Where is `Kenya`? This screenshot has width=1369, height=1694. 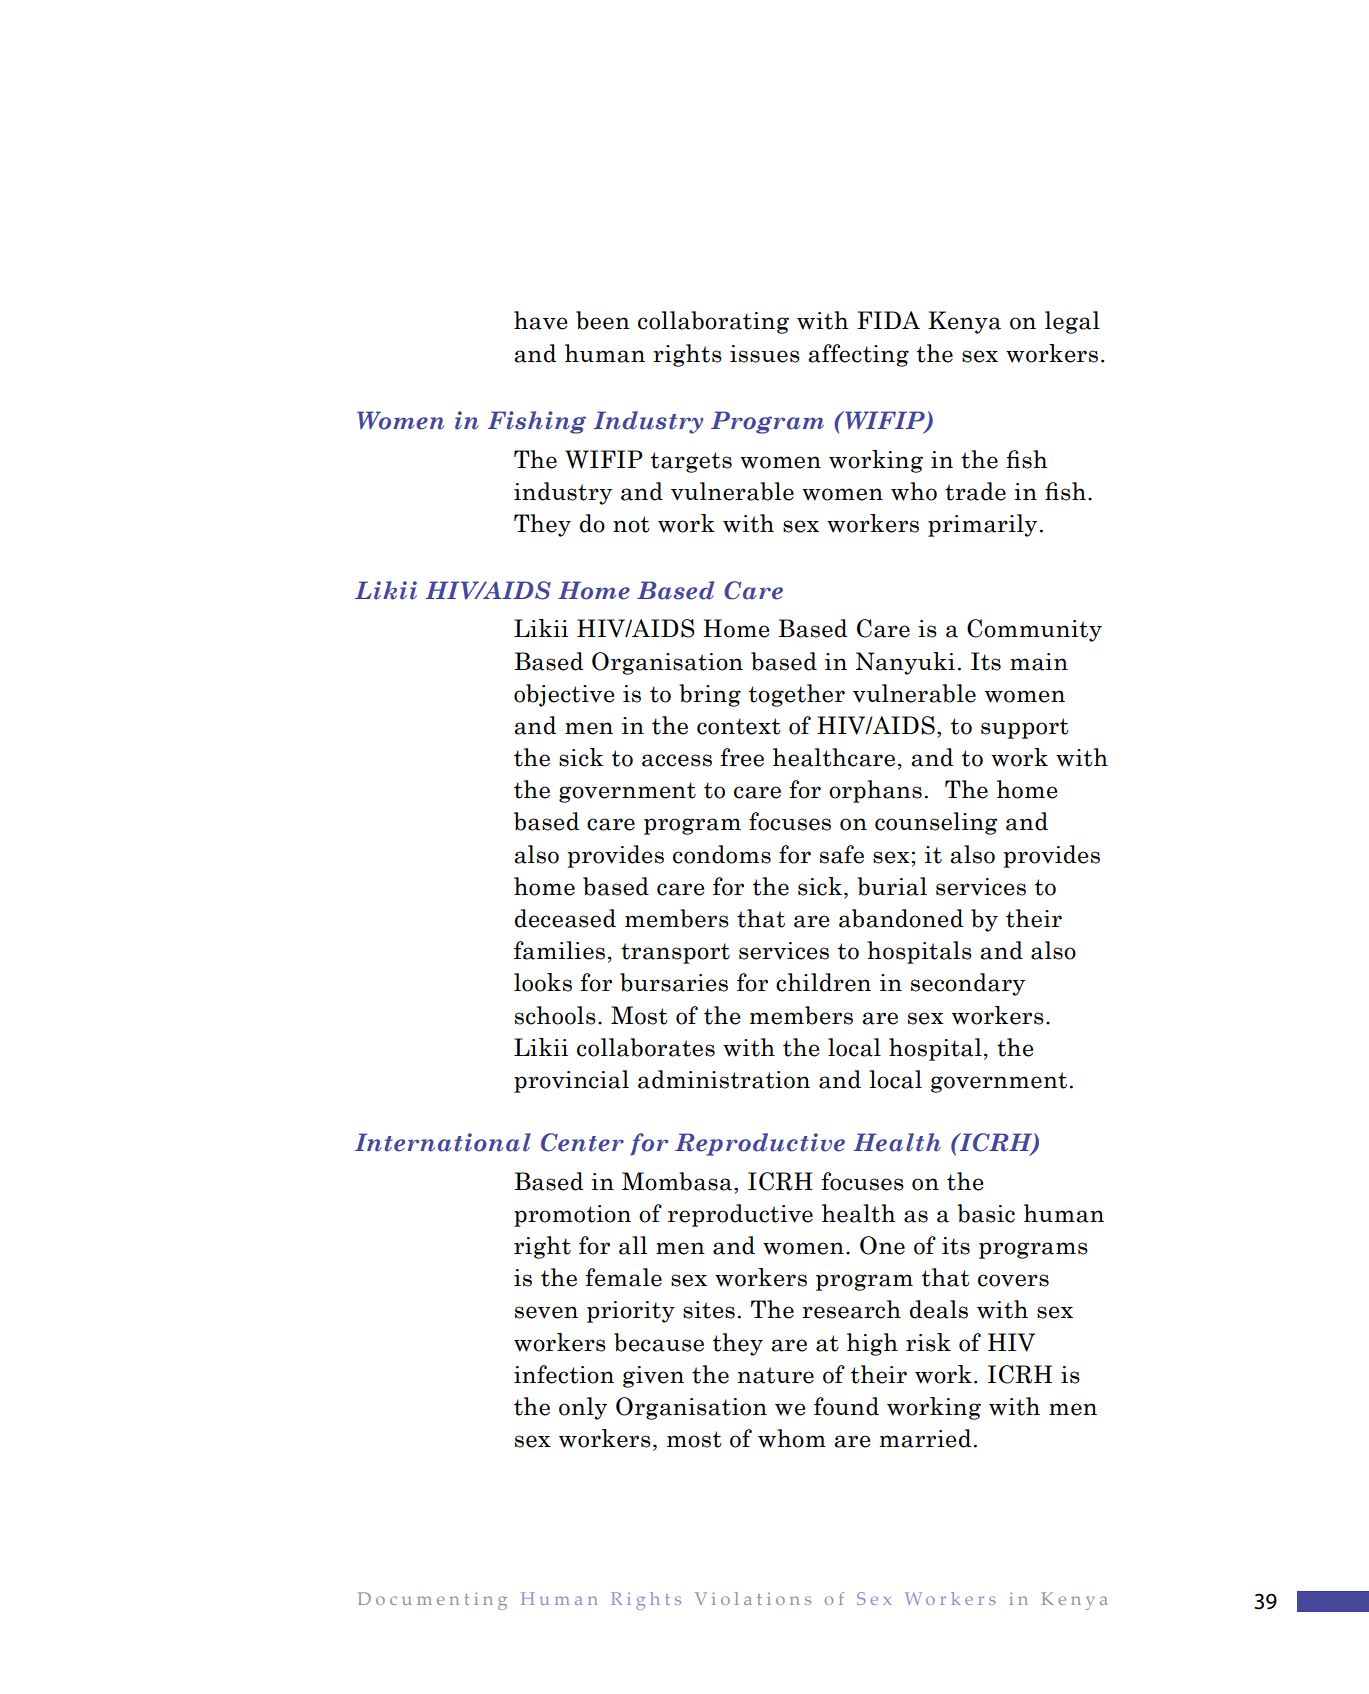 Kenya is located at coordinates (964, 322).
